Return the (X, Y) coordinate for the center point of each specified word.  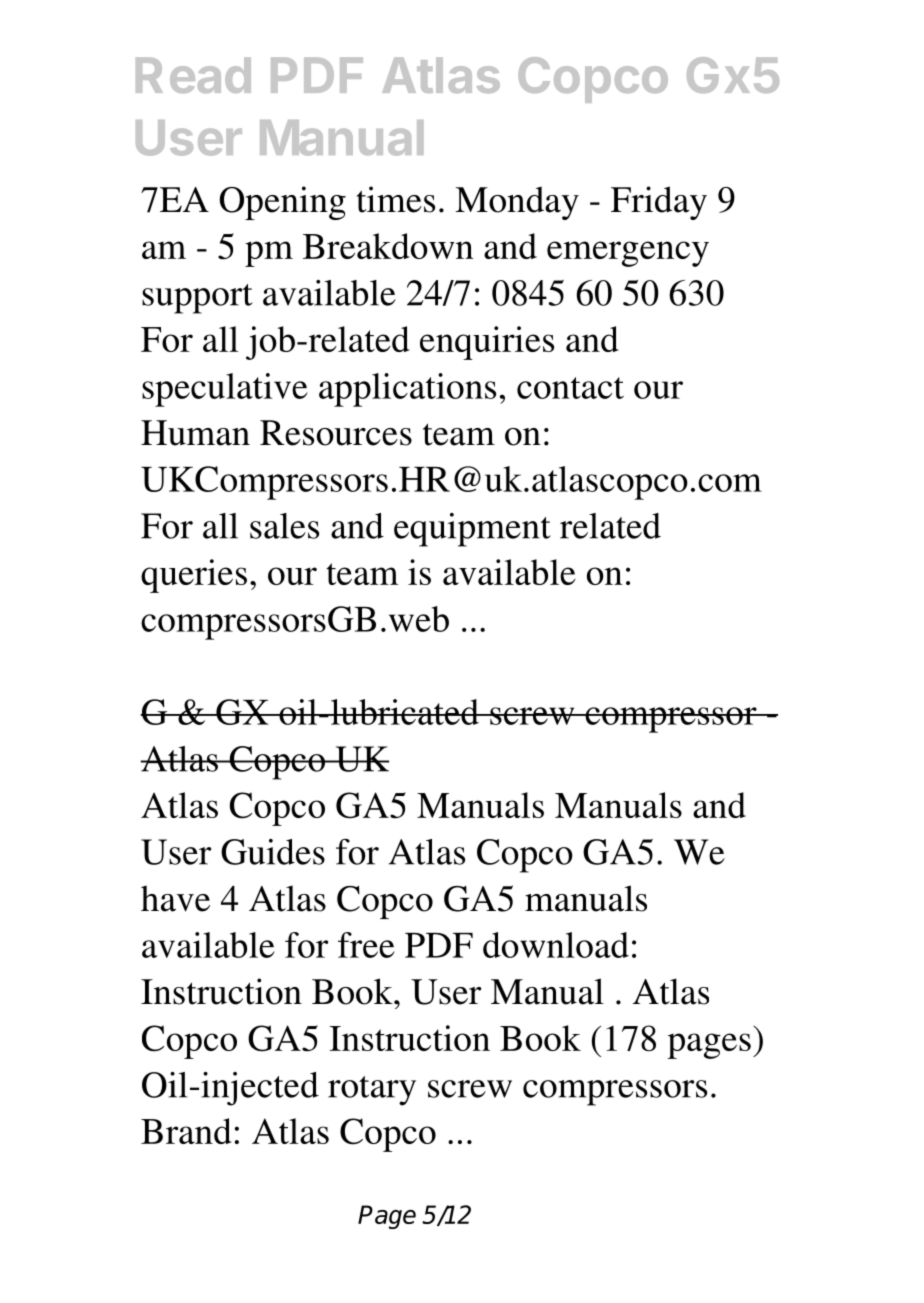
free (366, 945)
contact (570, 388)
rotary (372, 1091)
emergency (628, 254)
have (175, 898)
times (395, 199)
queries (194, 576)
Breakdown (388, 246)
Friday (659, 203)
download (556, 945)
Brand (186, 1131)
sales (284, 526)
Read (193, 75)
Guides (273, 852)
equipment (472, 530)
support (197, 299)
